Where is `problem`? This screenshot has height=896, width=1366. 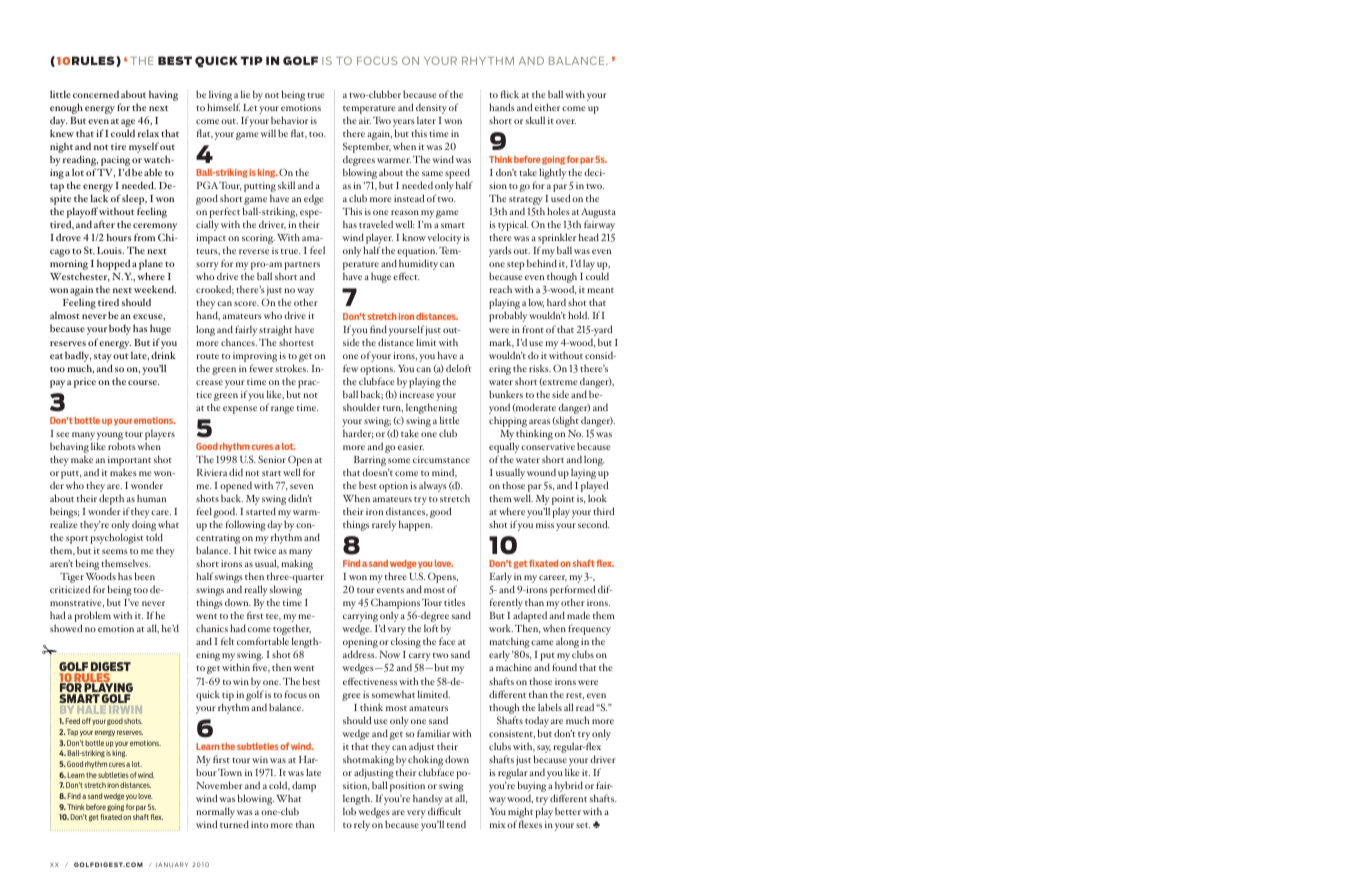
problem is located at coordinates (92, 618).
